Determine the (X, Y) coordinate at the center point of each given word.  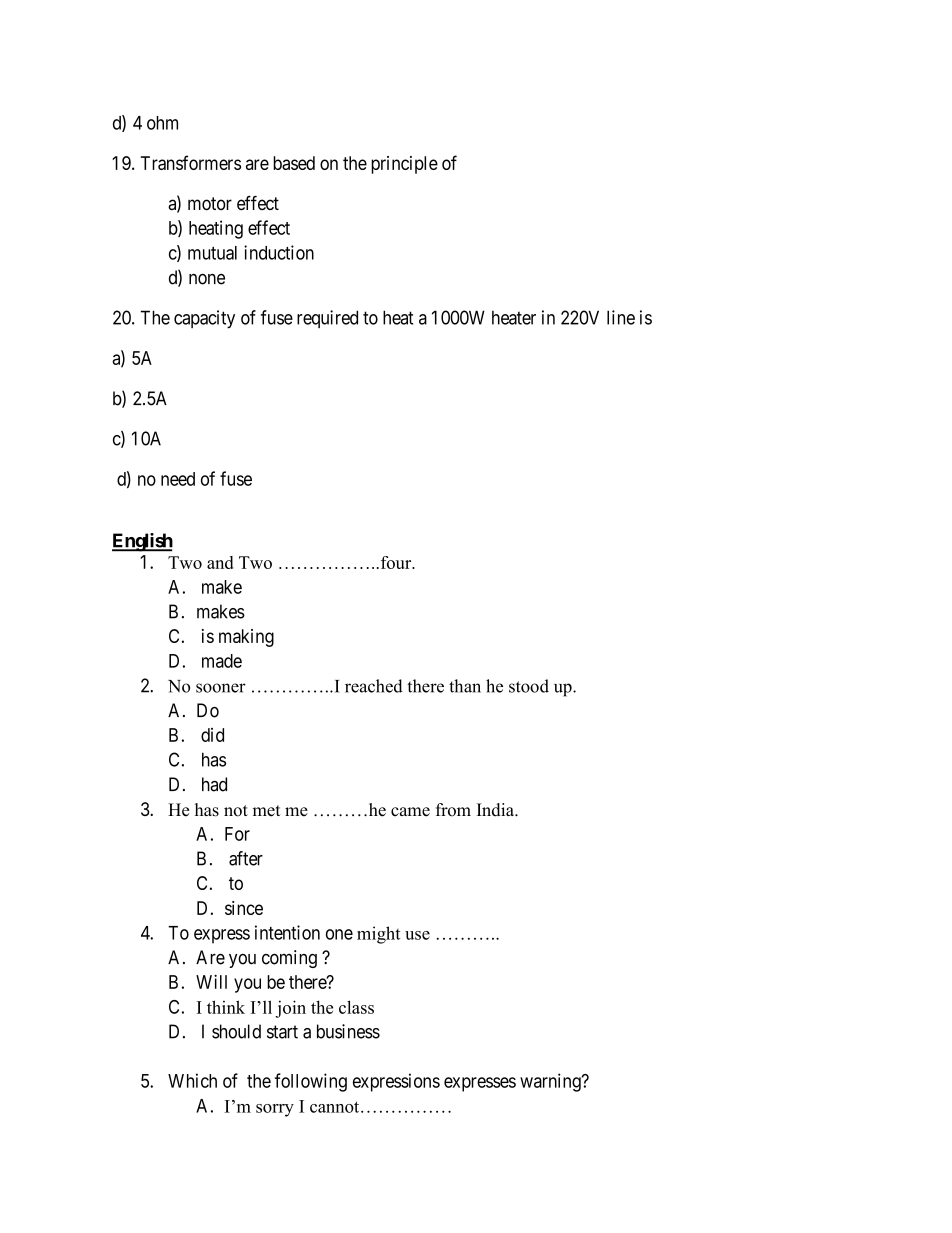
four (396, 562)
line (621, 317)
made (222, 661)
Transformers (191, 162)
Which (192, 1080)
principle (404, 165)
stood (529, 686)
